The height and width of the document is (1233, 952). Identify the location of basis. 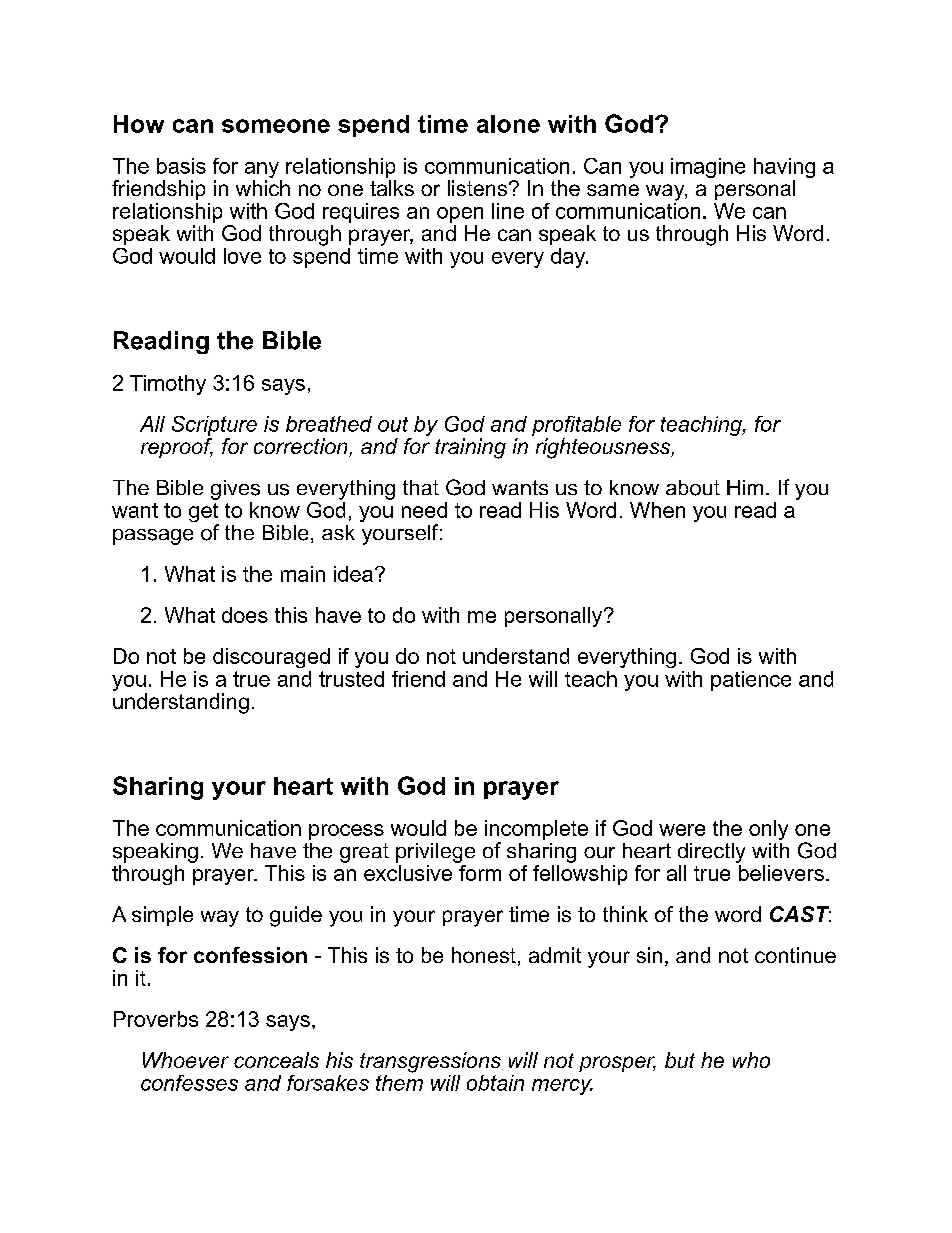
(181, 166).
